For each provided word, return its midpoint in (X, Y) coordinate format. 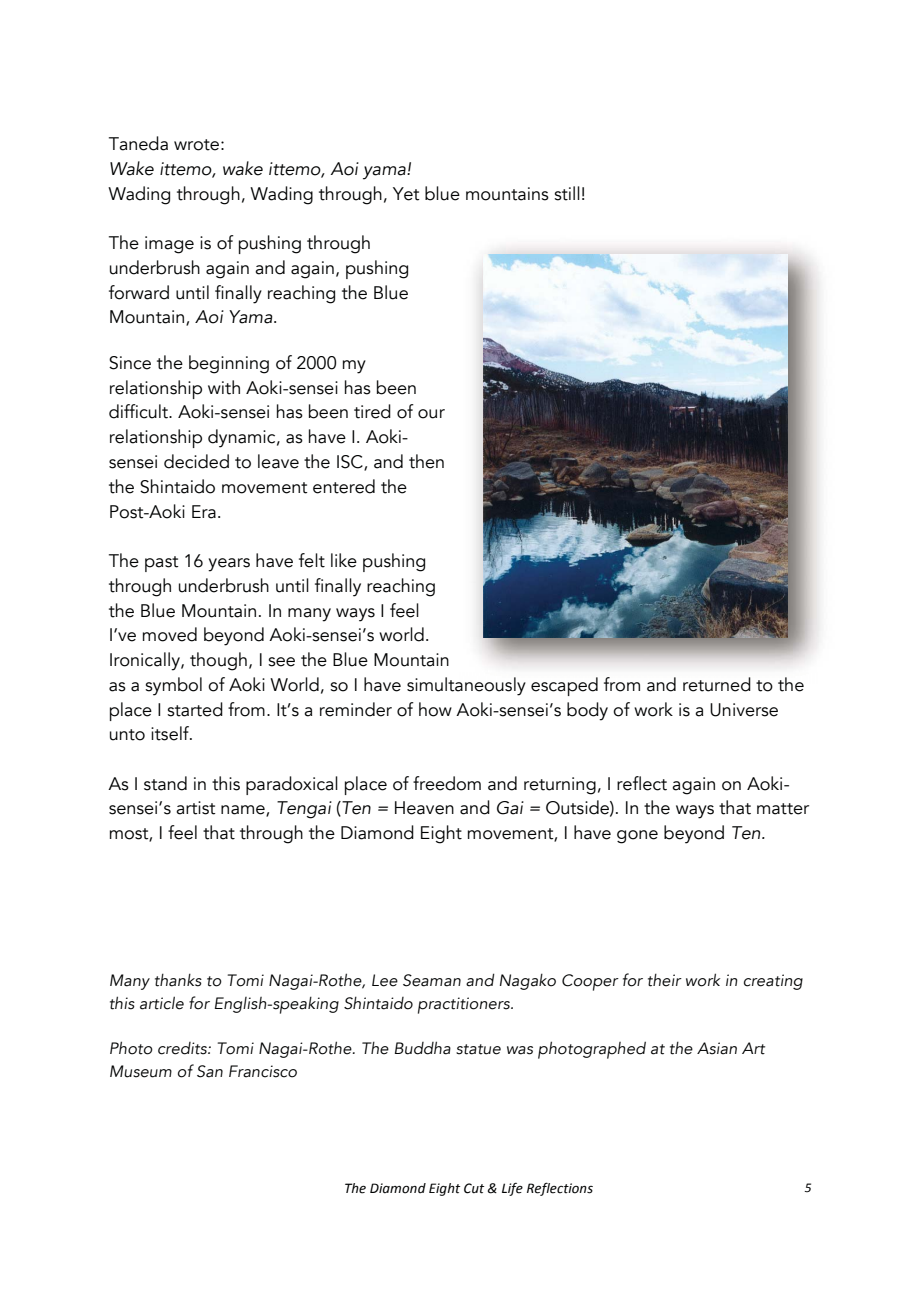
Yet (406, 194)
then (426, 461)
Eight (441, 834)
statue (478, 1049)
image (169, 245)
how (435, 709)
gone (637, 837)
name (244, 811)
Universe (744, 710)
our (431, 414)
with (224, 387)
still (567, 193)
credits (183, 1048)
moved (170, 634)
